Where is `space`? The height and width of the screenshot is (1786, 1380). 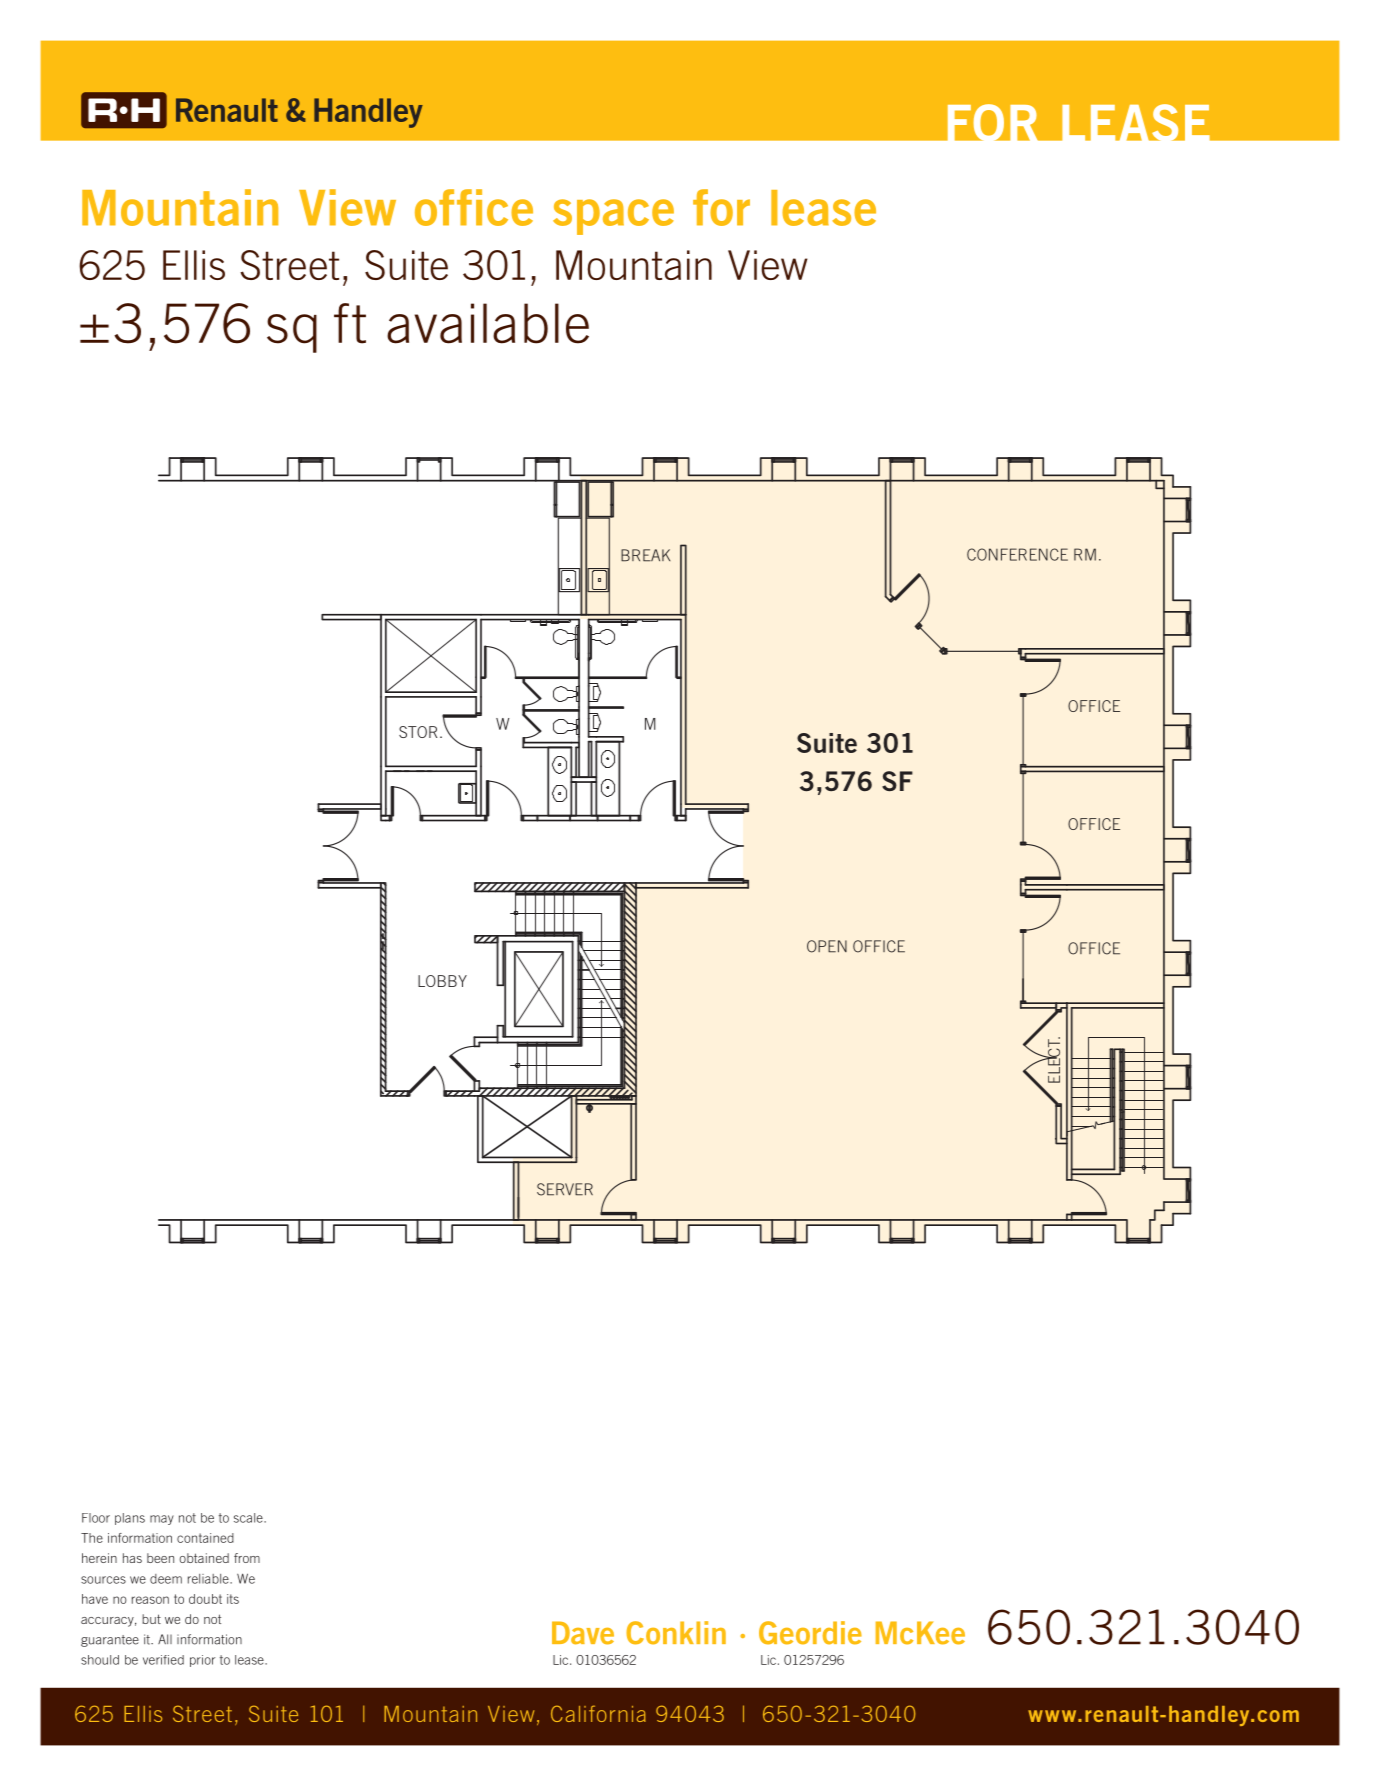
space is located at coordinates (613, 217).
